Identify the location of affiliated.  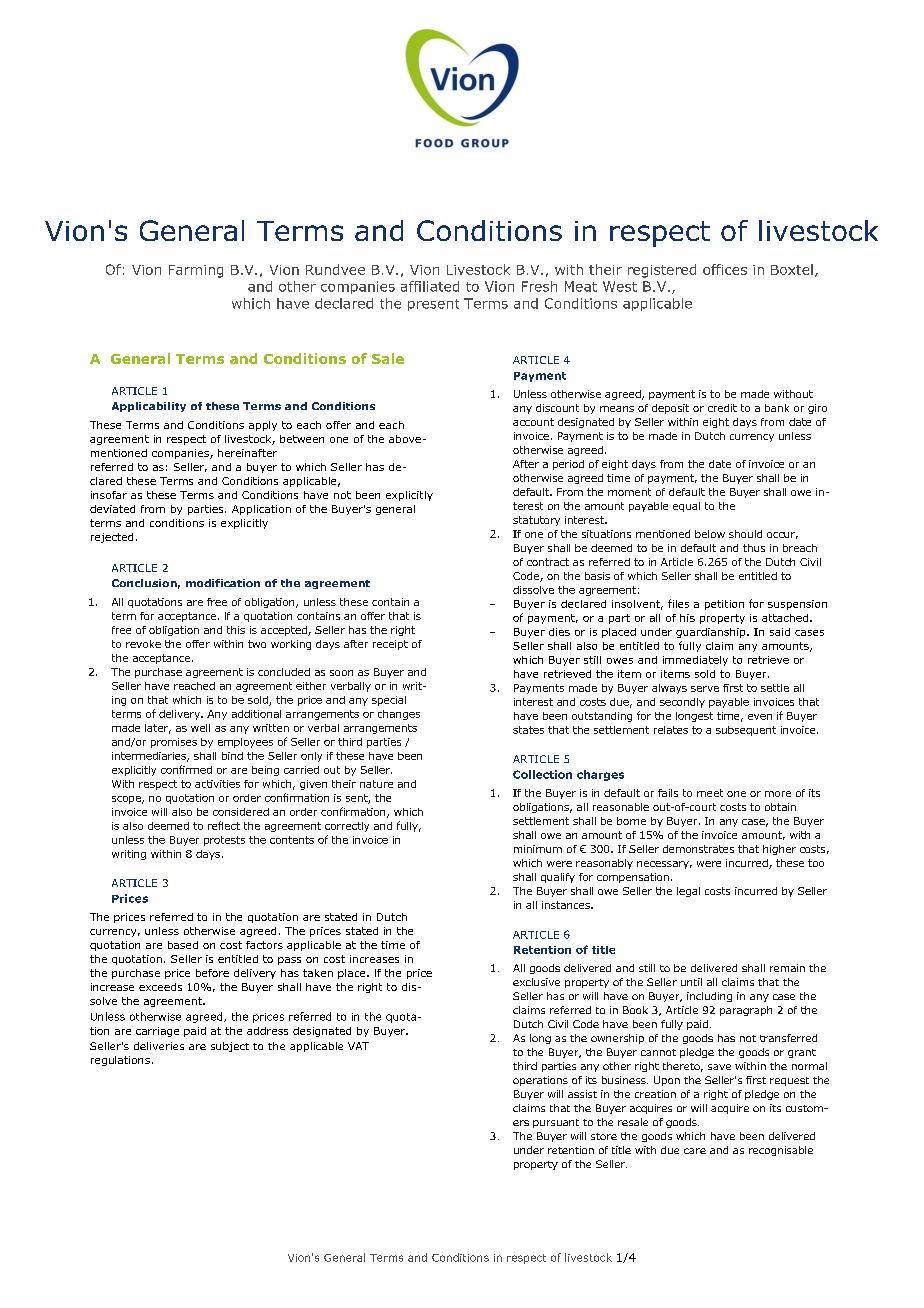
(430, 286).
